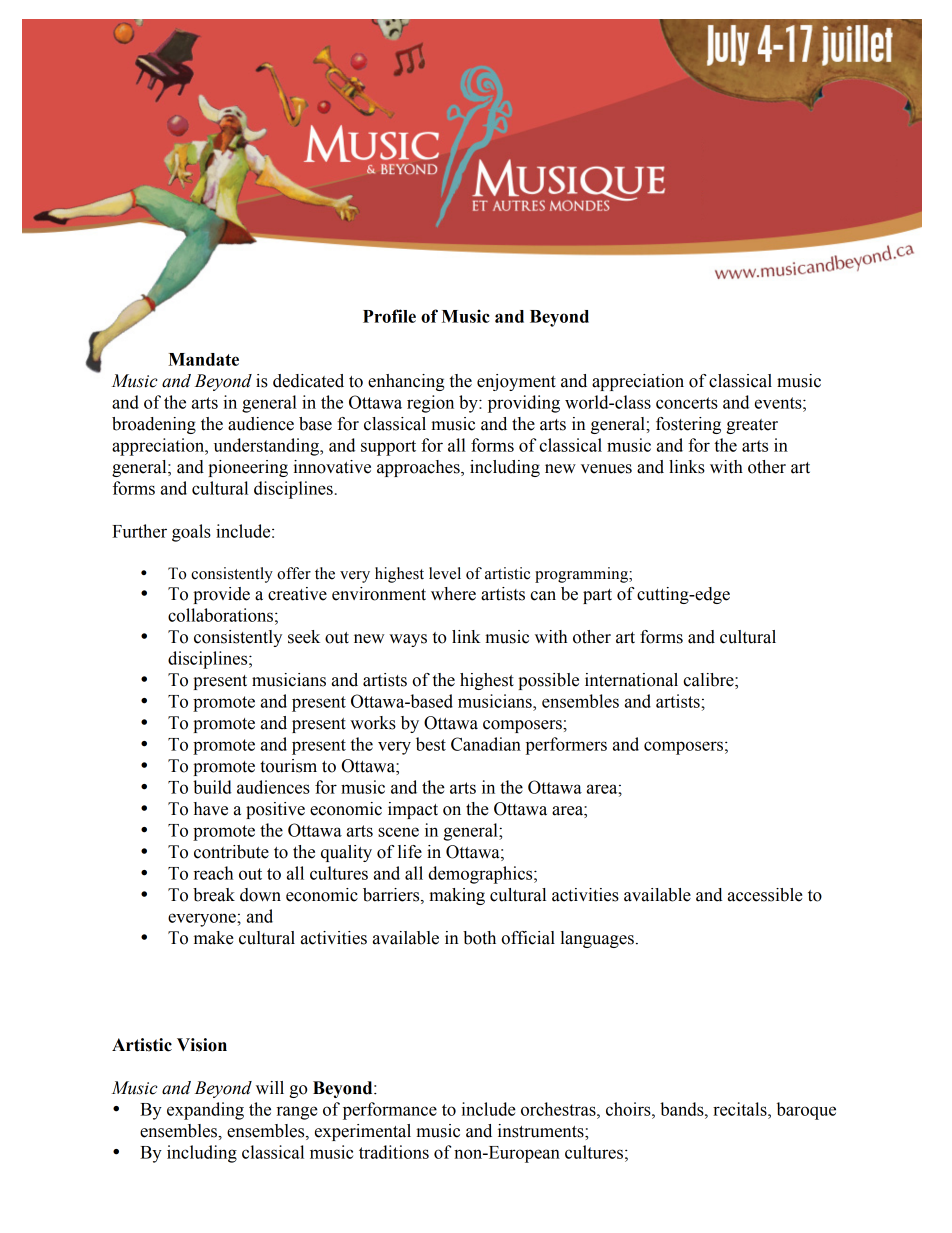  What do you see at coordinates (597, 939) in the page?
I see `languages` at bounding box center [597, 939].
